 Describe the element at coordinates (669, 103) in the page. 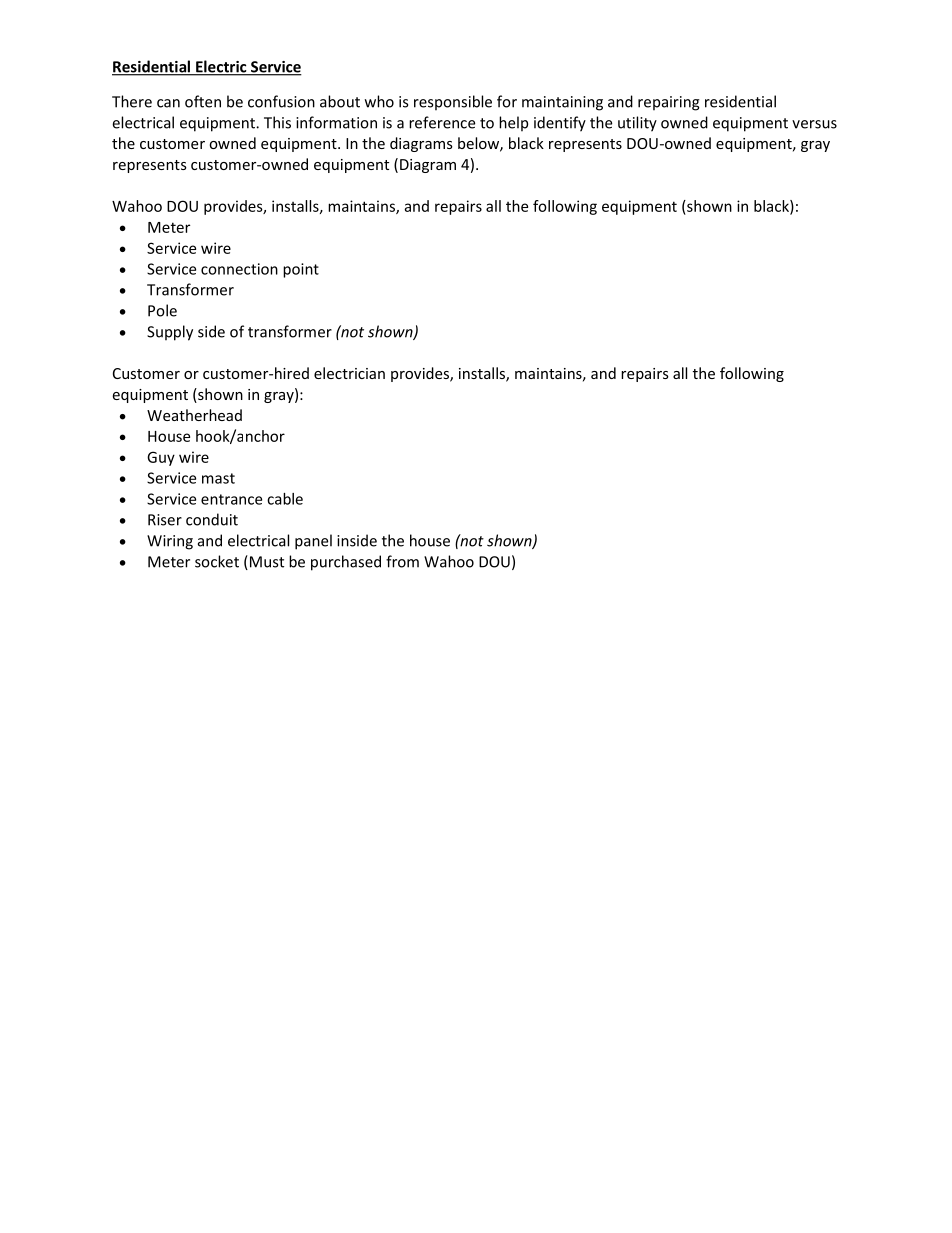

I see `repairing` at that location.
